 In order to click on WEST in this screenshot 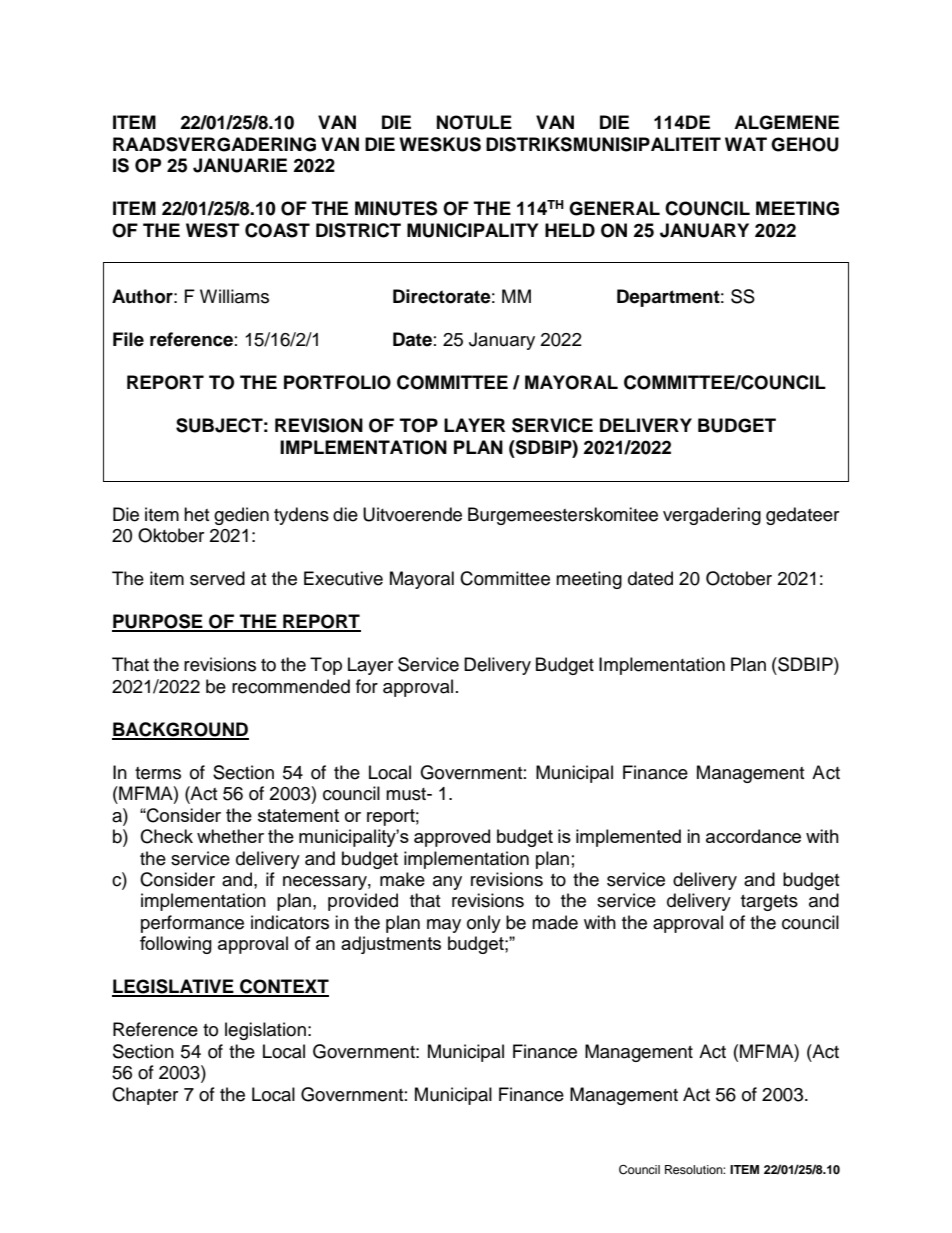, I will do `click(213, 230)`.
